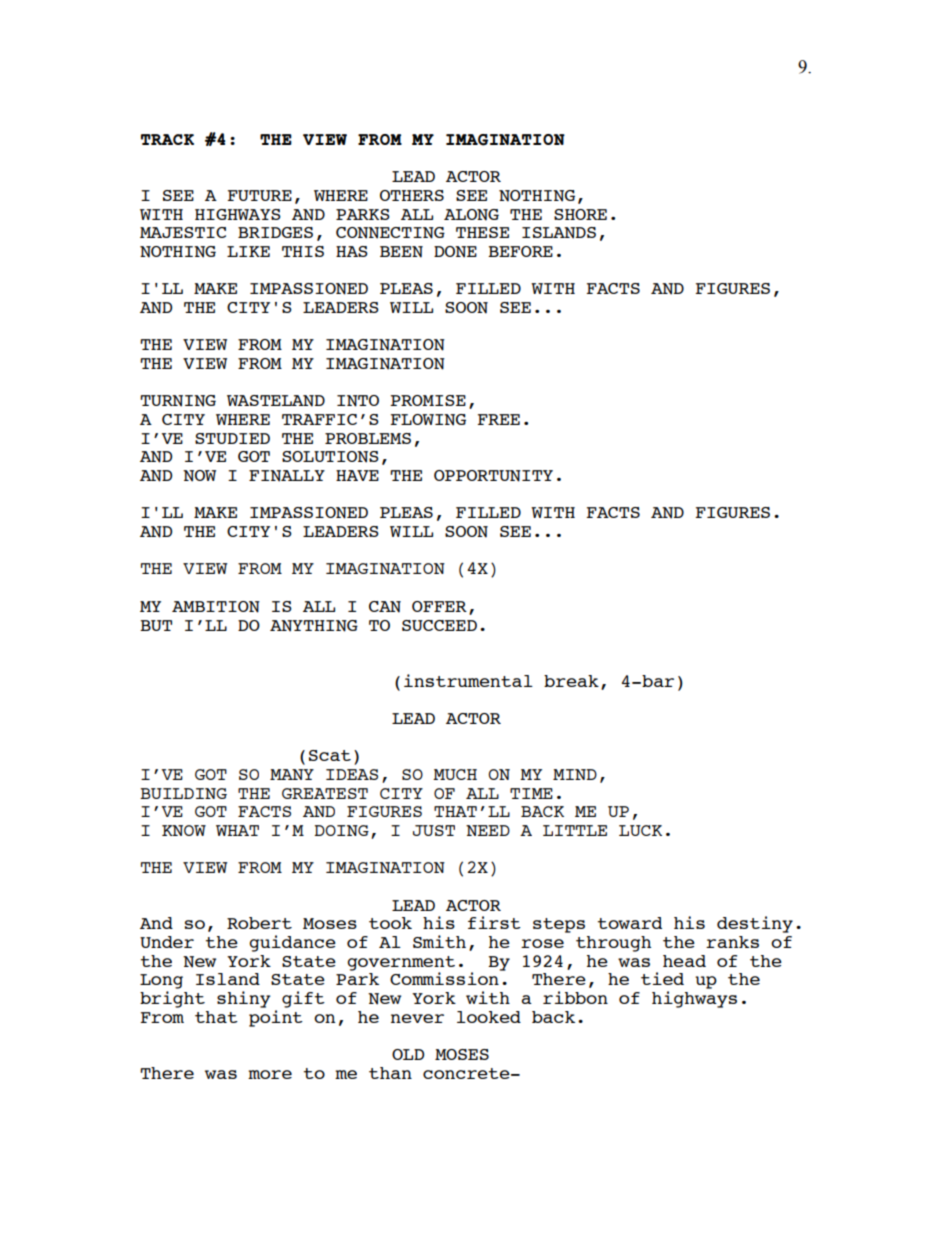  I want to click on LUCK, so click(640, 830).
